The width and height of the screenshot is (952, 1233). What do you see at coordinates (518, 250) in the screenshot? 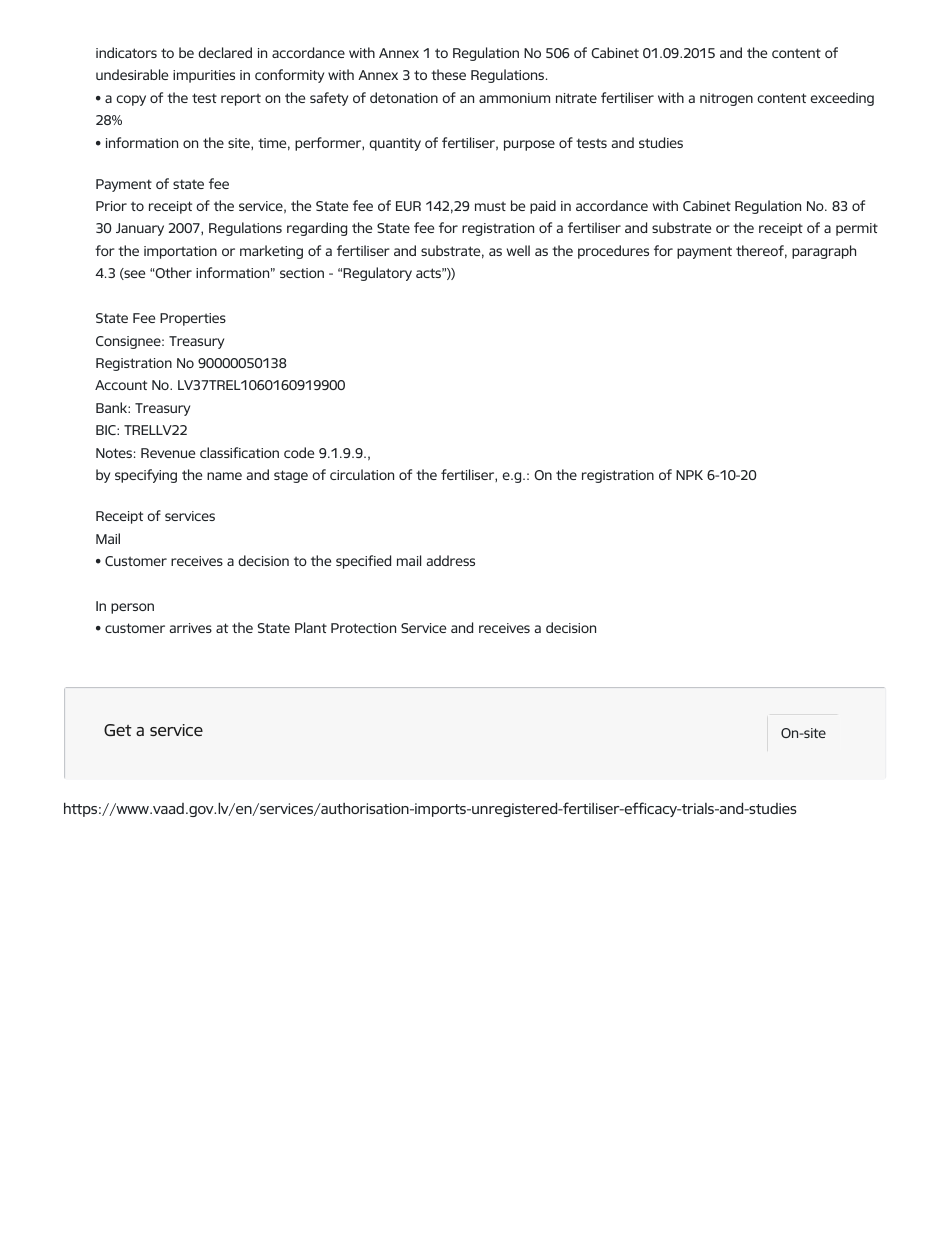
I see `well` at bounding box center [518, 250].
